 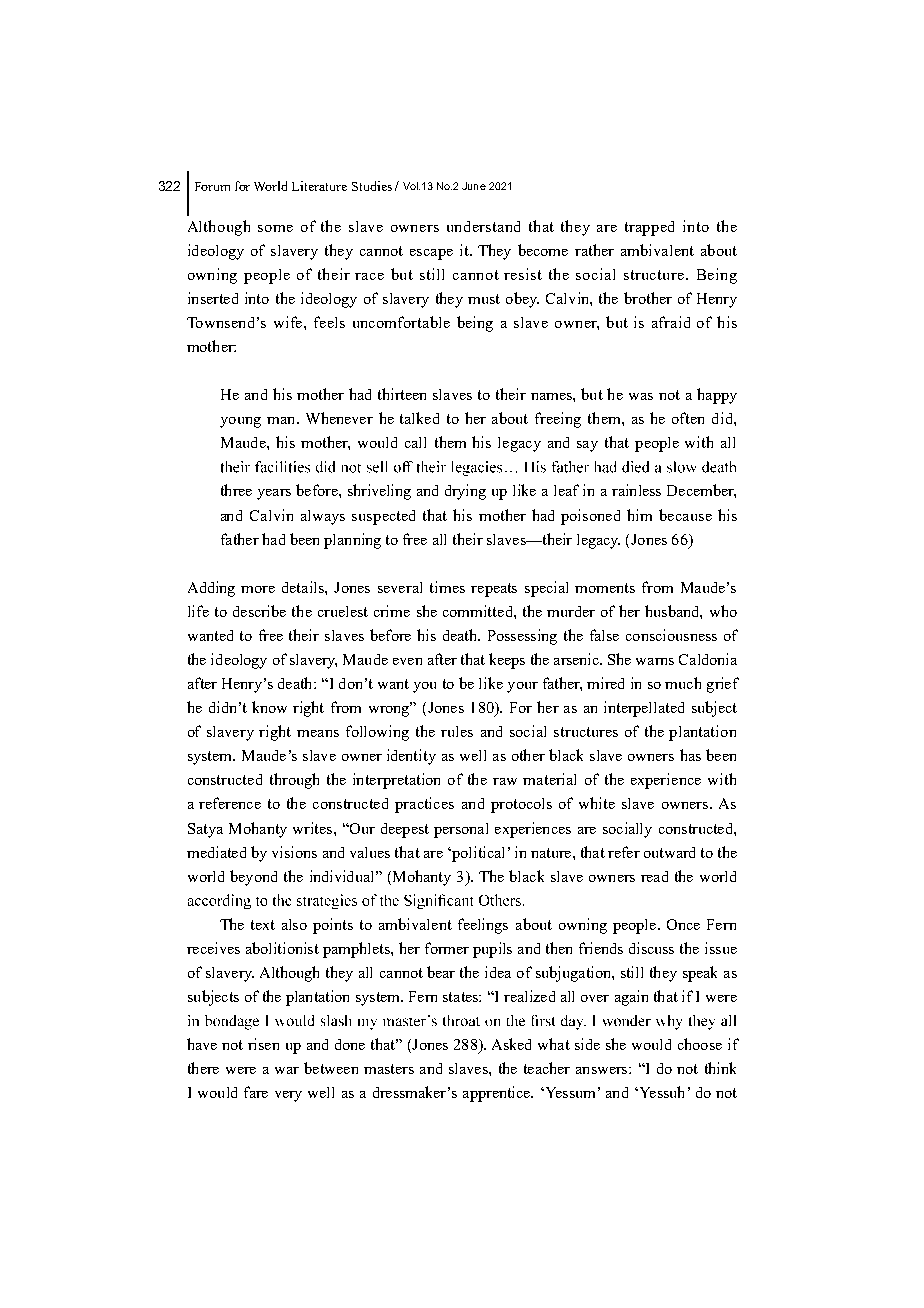 What do you see at coordinates (447, 587) in the screenshot?
I see `times` at bounding box center [447, 587].
